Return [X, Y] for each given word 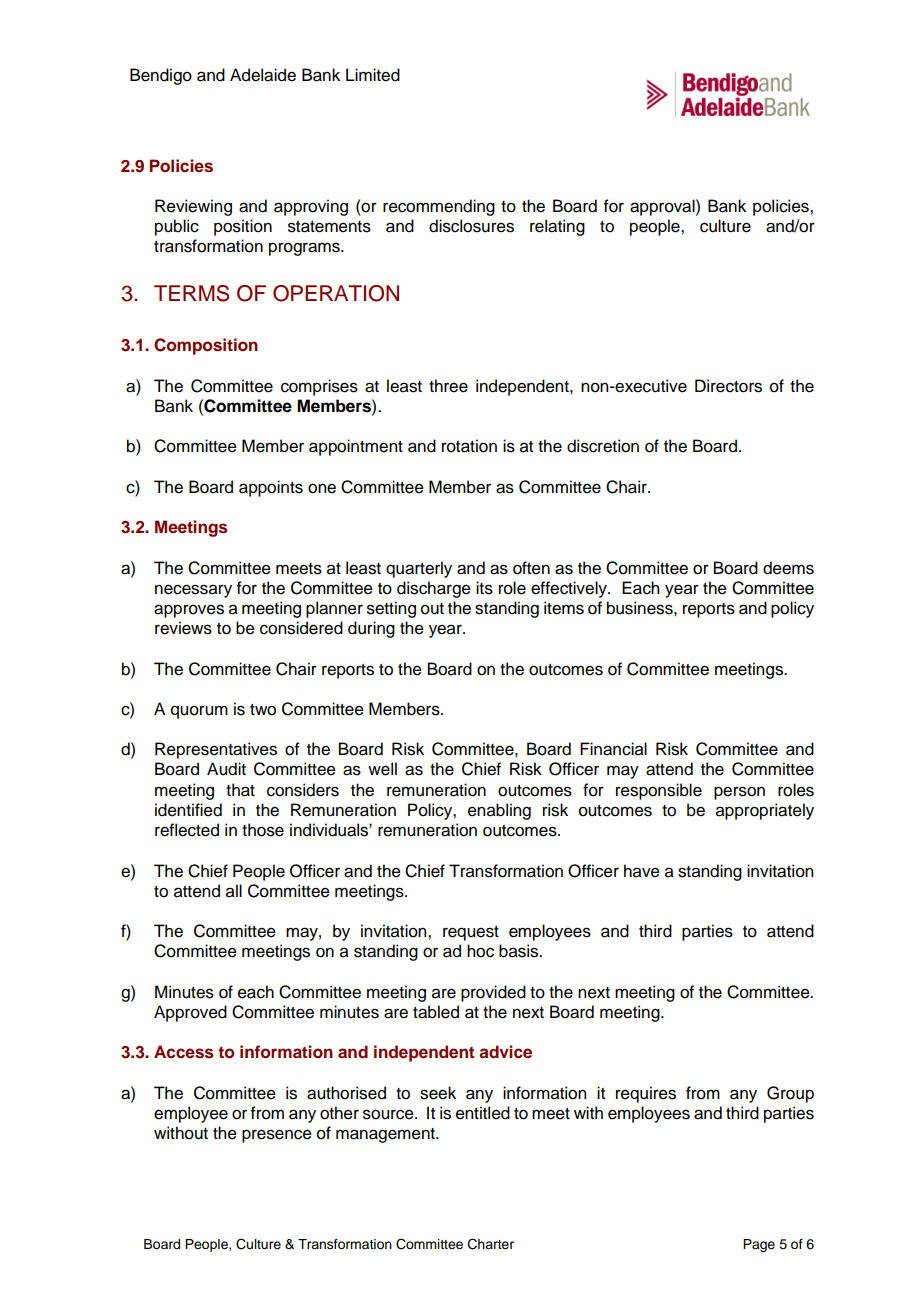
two [263, 710]
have [642, 871]
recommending [439, 207]
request [471, 933]
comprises [319, 387]
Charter [491, 1244]
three [448, 386]
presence [277, 1136]
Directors [728, 386]
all [234, 891]
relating [557, 227]
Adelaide [263, 75]
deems [788, 568]
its [484, 588]
